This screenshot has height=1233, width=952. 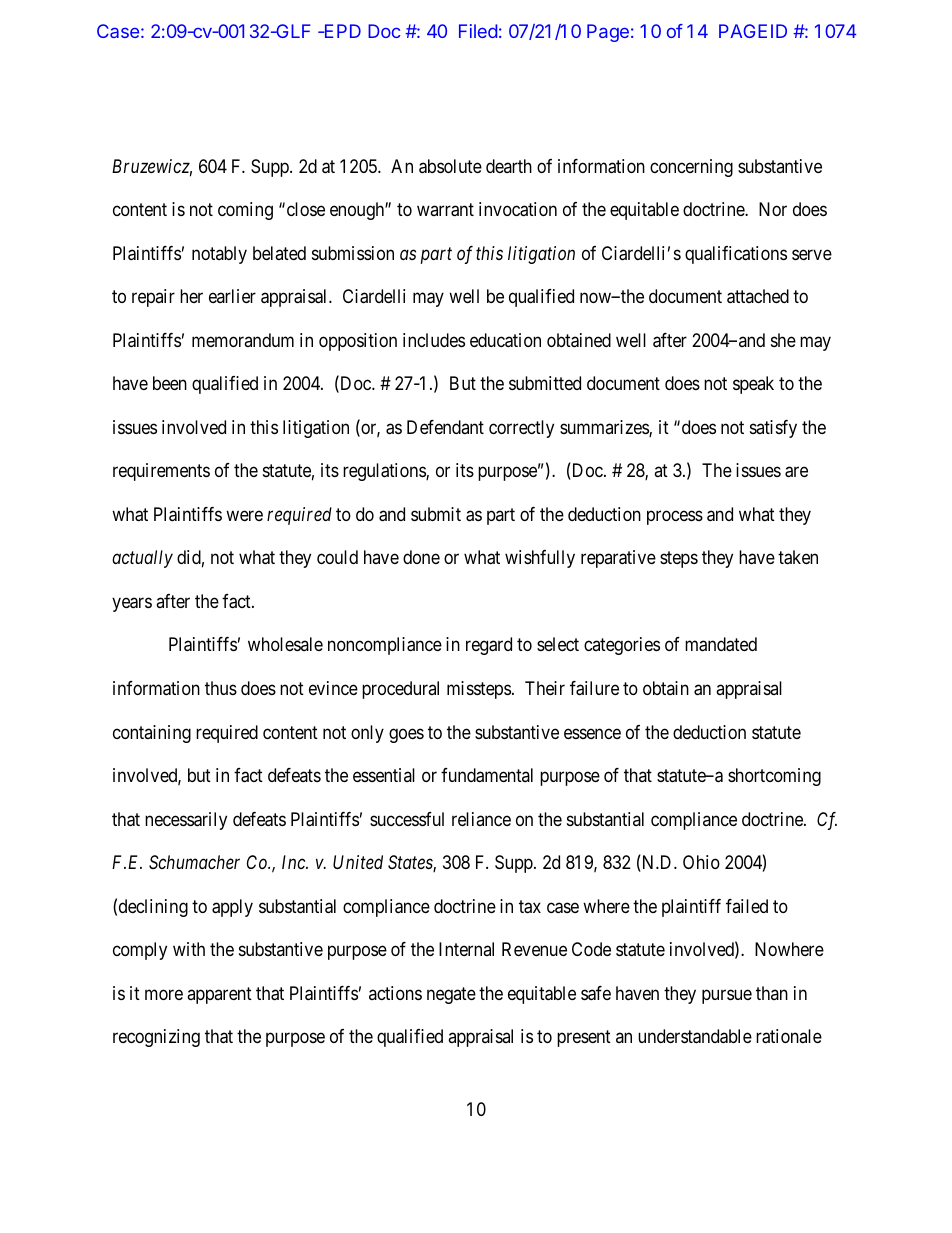 I want to click on EPD, so click(x=342, y=31).
